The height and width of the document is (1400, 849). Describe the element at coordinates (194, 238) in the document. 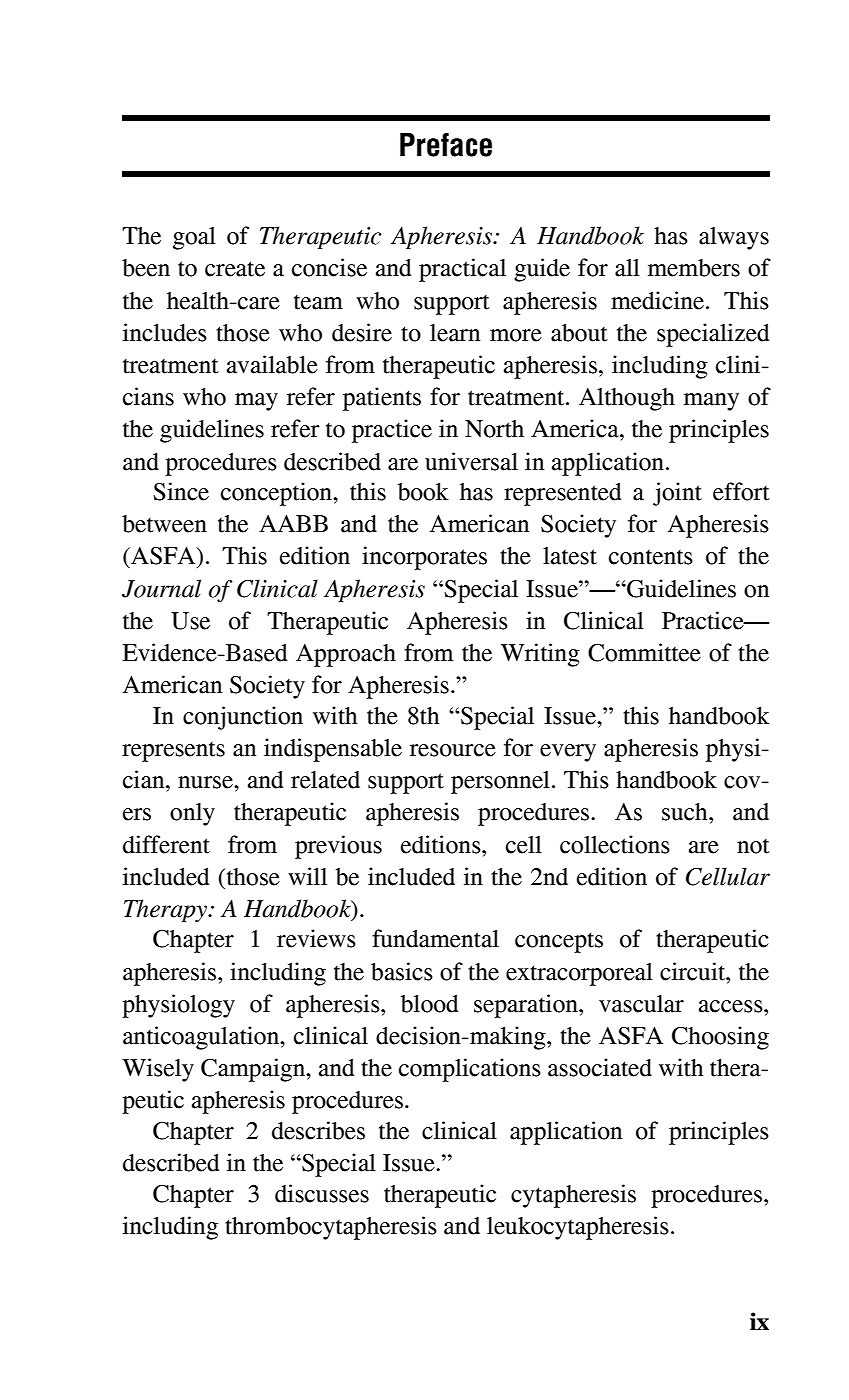

I see `goal` at that location.
